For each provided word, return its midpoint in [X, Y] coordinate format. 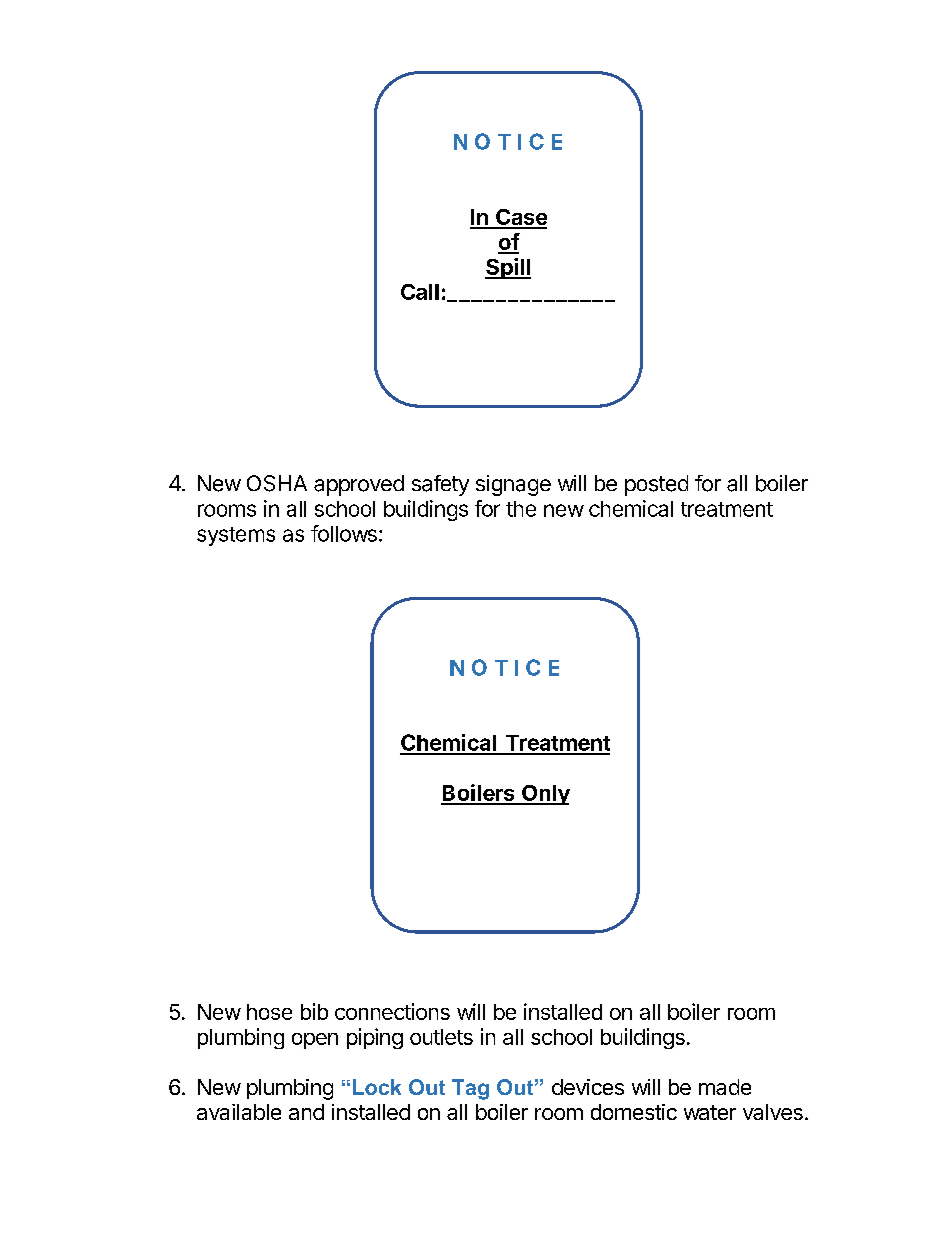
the [521, 509]
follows [344, 533]
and [306, 1112]
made [725, 1087]
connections [392, 1011]
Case [520, 218]
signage [513, 485]
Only [545, 795]
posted [656, 485]
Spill [508, 268]
